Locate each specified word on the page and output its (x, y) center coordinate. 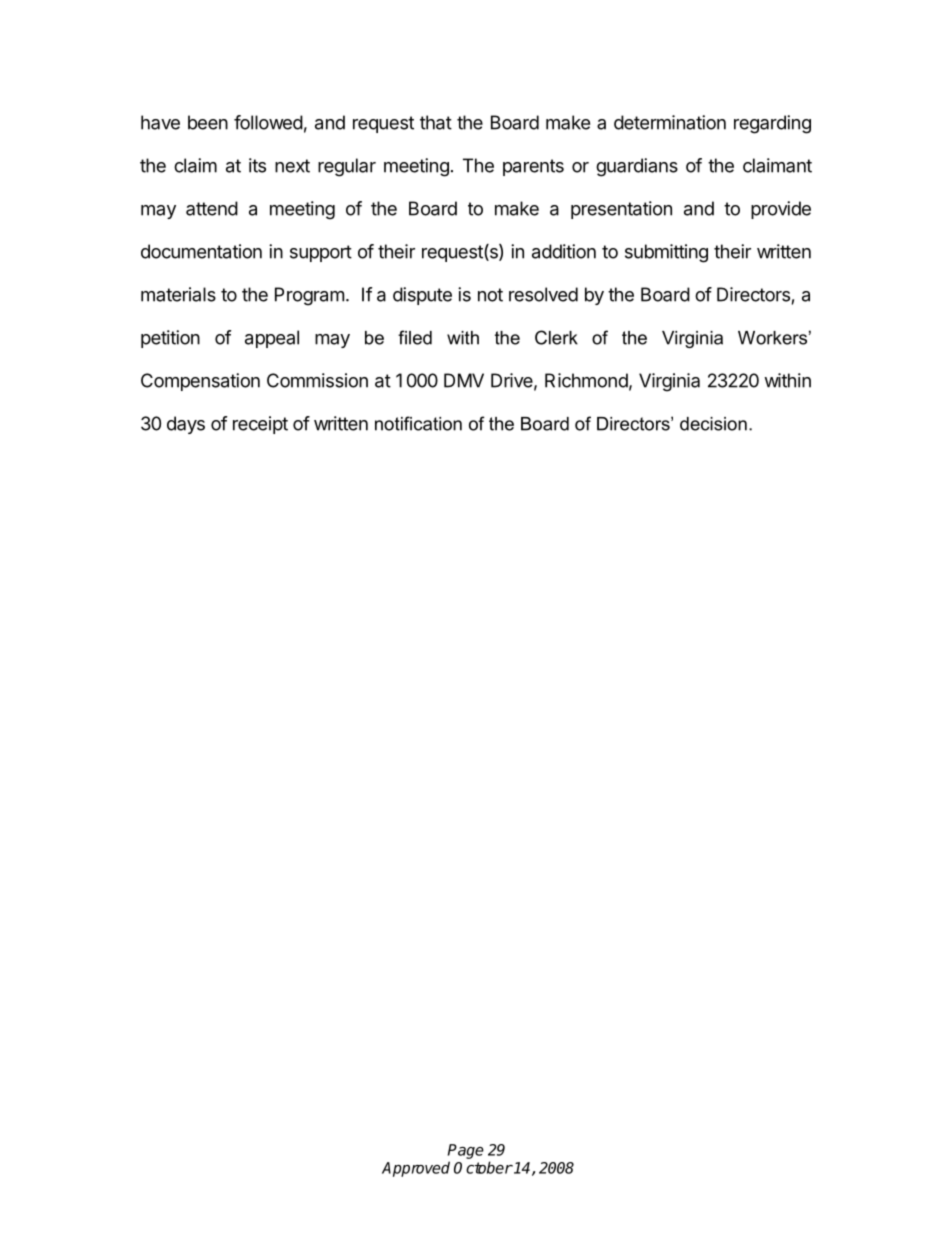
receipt (260, 425)
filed (415, 337)
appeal (272, 339)
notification (418, 423)
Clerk (556, 337)
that (436, 122)
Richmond (586, 380)
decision (713, 424)
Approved (416, 1169)
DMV (464, 380)
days (186, 425)
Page (466, 1151)
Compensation (200, 382)
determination (670, 122)
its (257, 165)
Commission (317, 380)
